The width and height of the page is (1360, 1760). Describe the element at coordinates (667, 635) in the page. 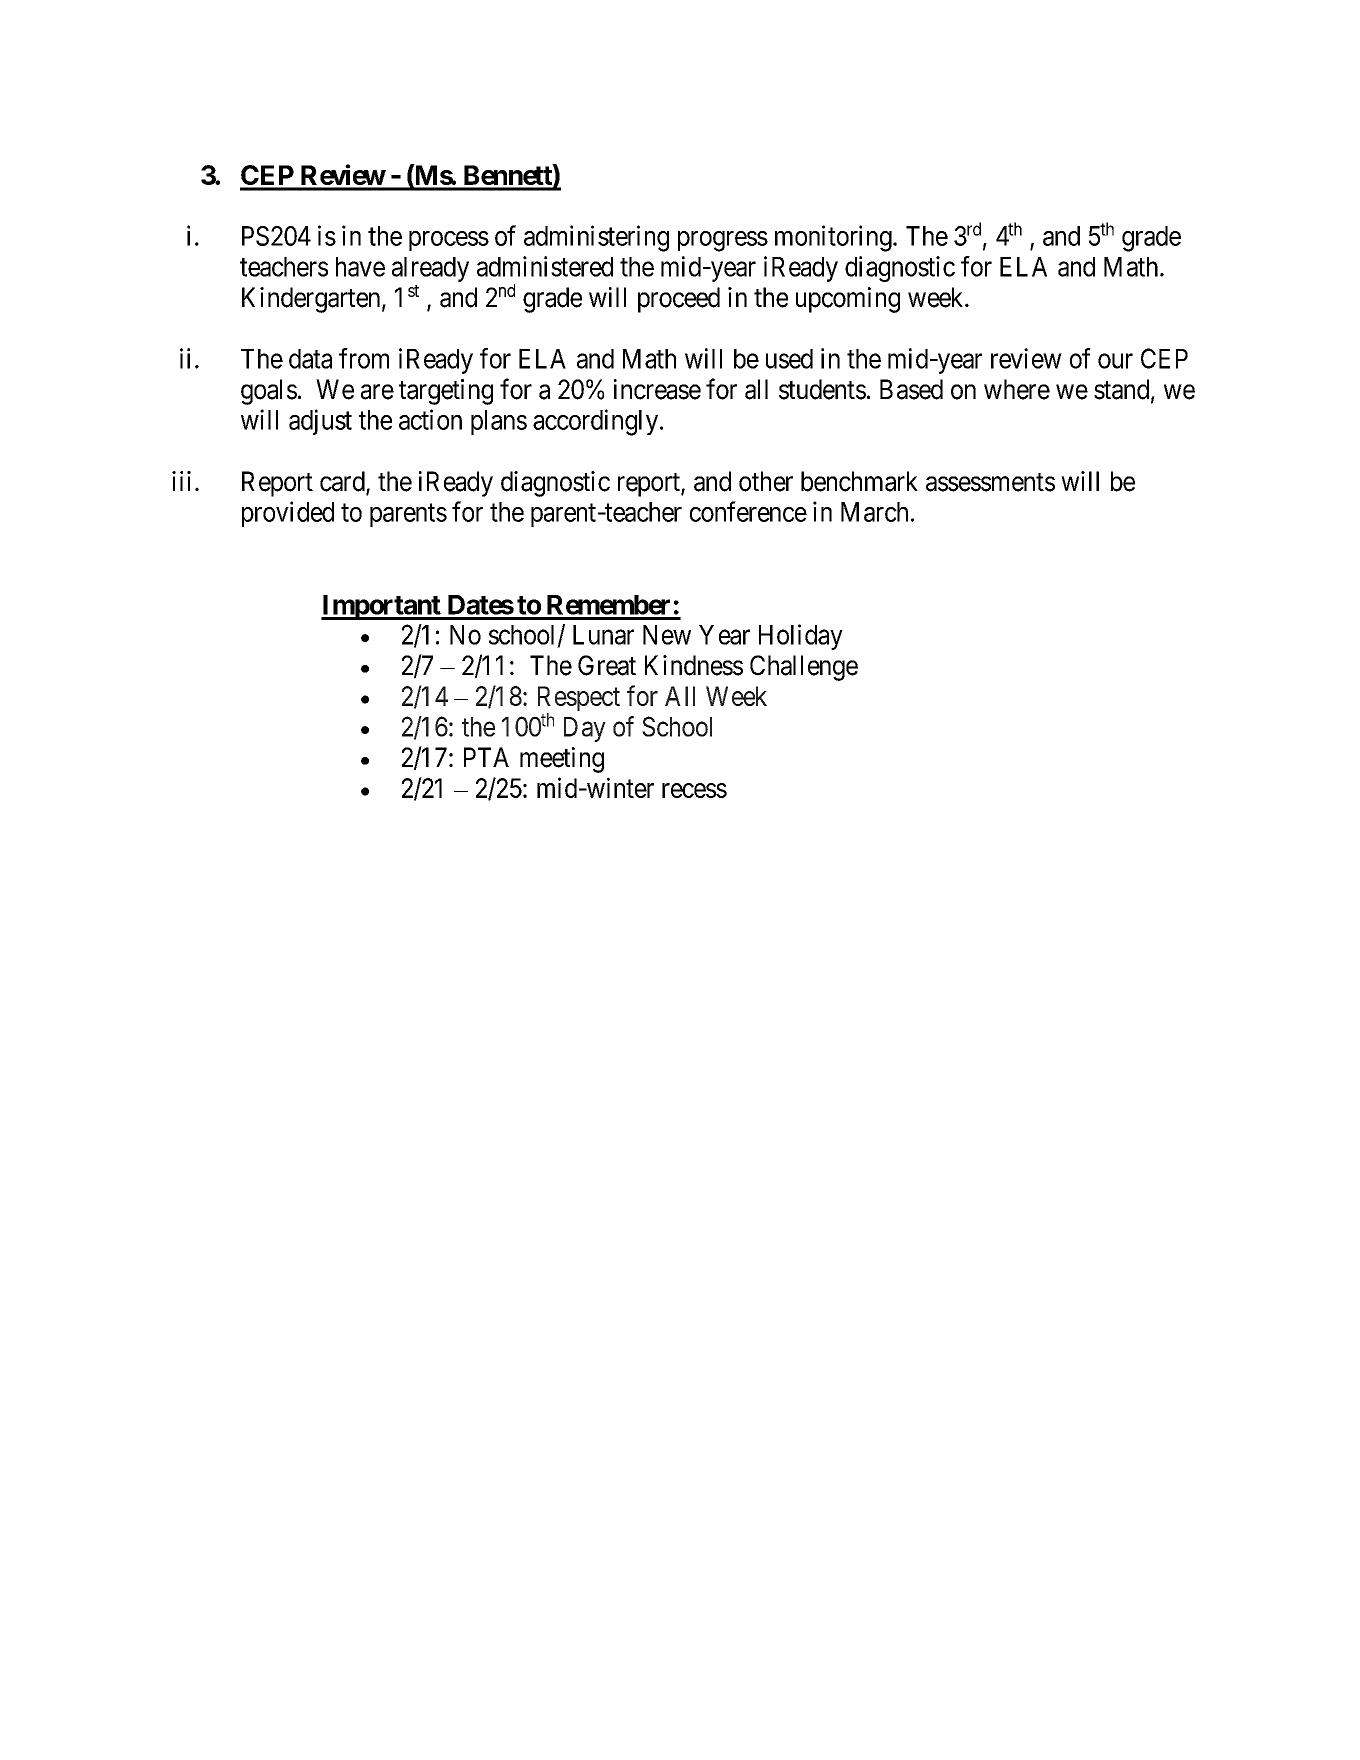

I see `New` at that location.
